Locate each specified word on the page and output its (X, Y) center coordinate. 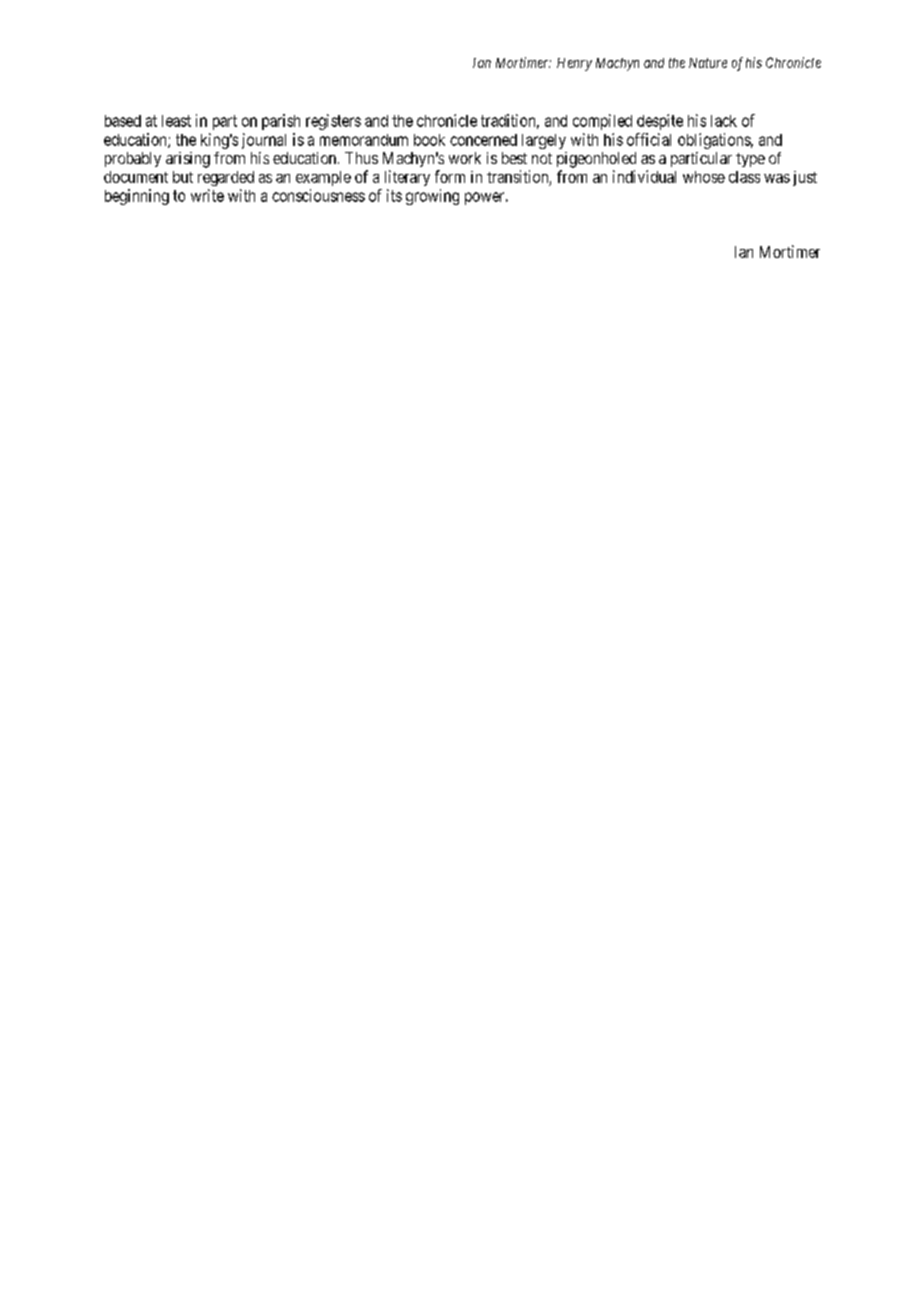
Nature (708, 63)
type (750, 160)
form (450, 176)
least (176, 121)
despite (660, 122)
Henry (574, 64)
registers (333, 122)
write (207, 195)
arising (188, 160)
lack (724, 121)
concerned (483, 140)
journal (264, 141)
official (649, 139)
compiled (602, 122)
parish (281, 122)
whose (704, 177)
